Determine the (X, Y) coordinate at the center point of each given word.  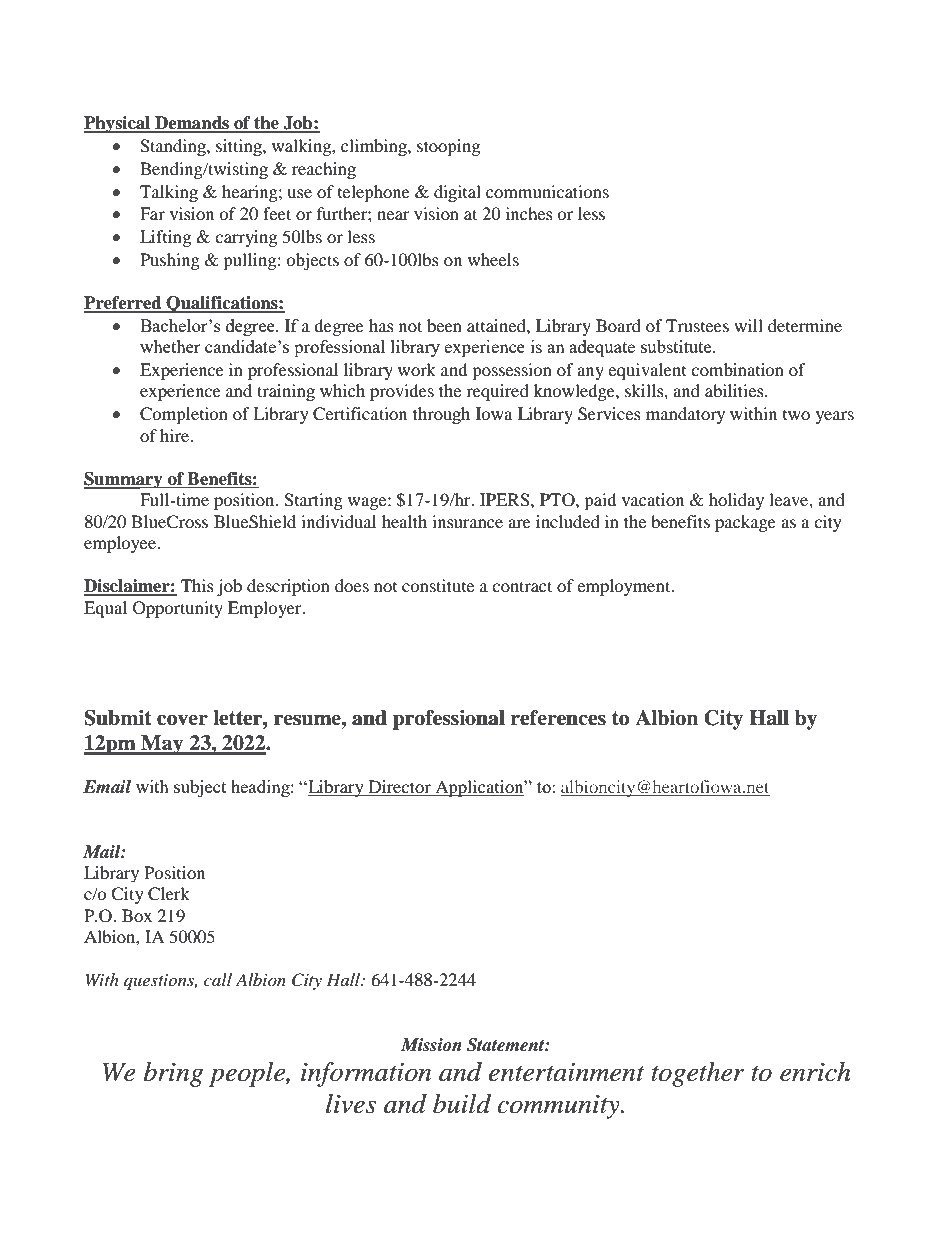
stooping (448, 147)
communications (547, 191)
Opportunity (178, 609)
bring (174, 1074)
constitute (438, 585)
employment (625, 587)
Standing (174, 147)
